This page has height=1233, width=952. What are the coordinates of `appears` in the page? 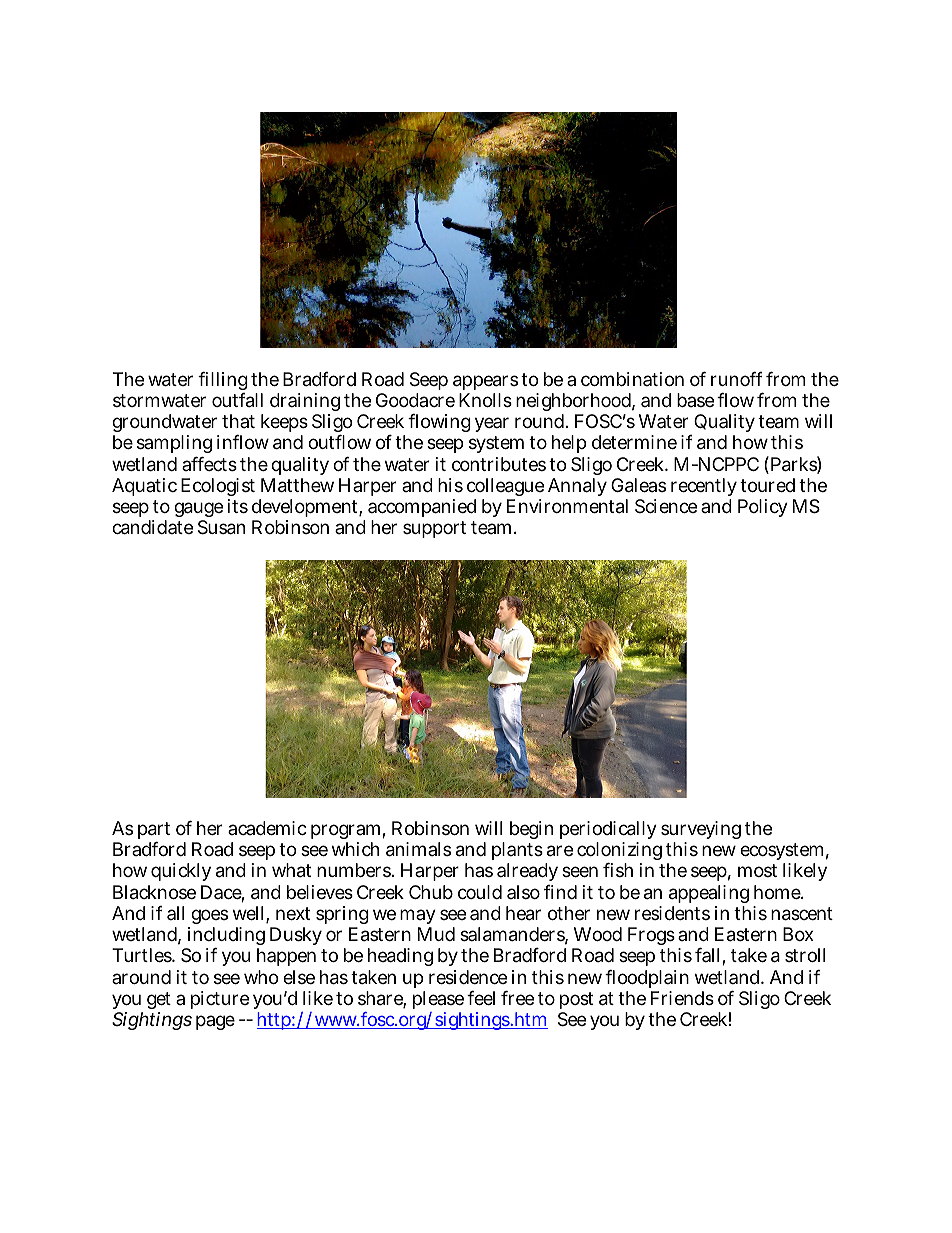 It's located at (485, 382).
